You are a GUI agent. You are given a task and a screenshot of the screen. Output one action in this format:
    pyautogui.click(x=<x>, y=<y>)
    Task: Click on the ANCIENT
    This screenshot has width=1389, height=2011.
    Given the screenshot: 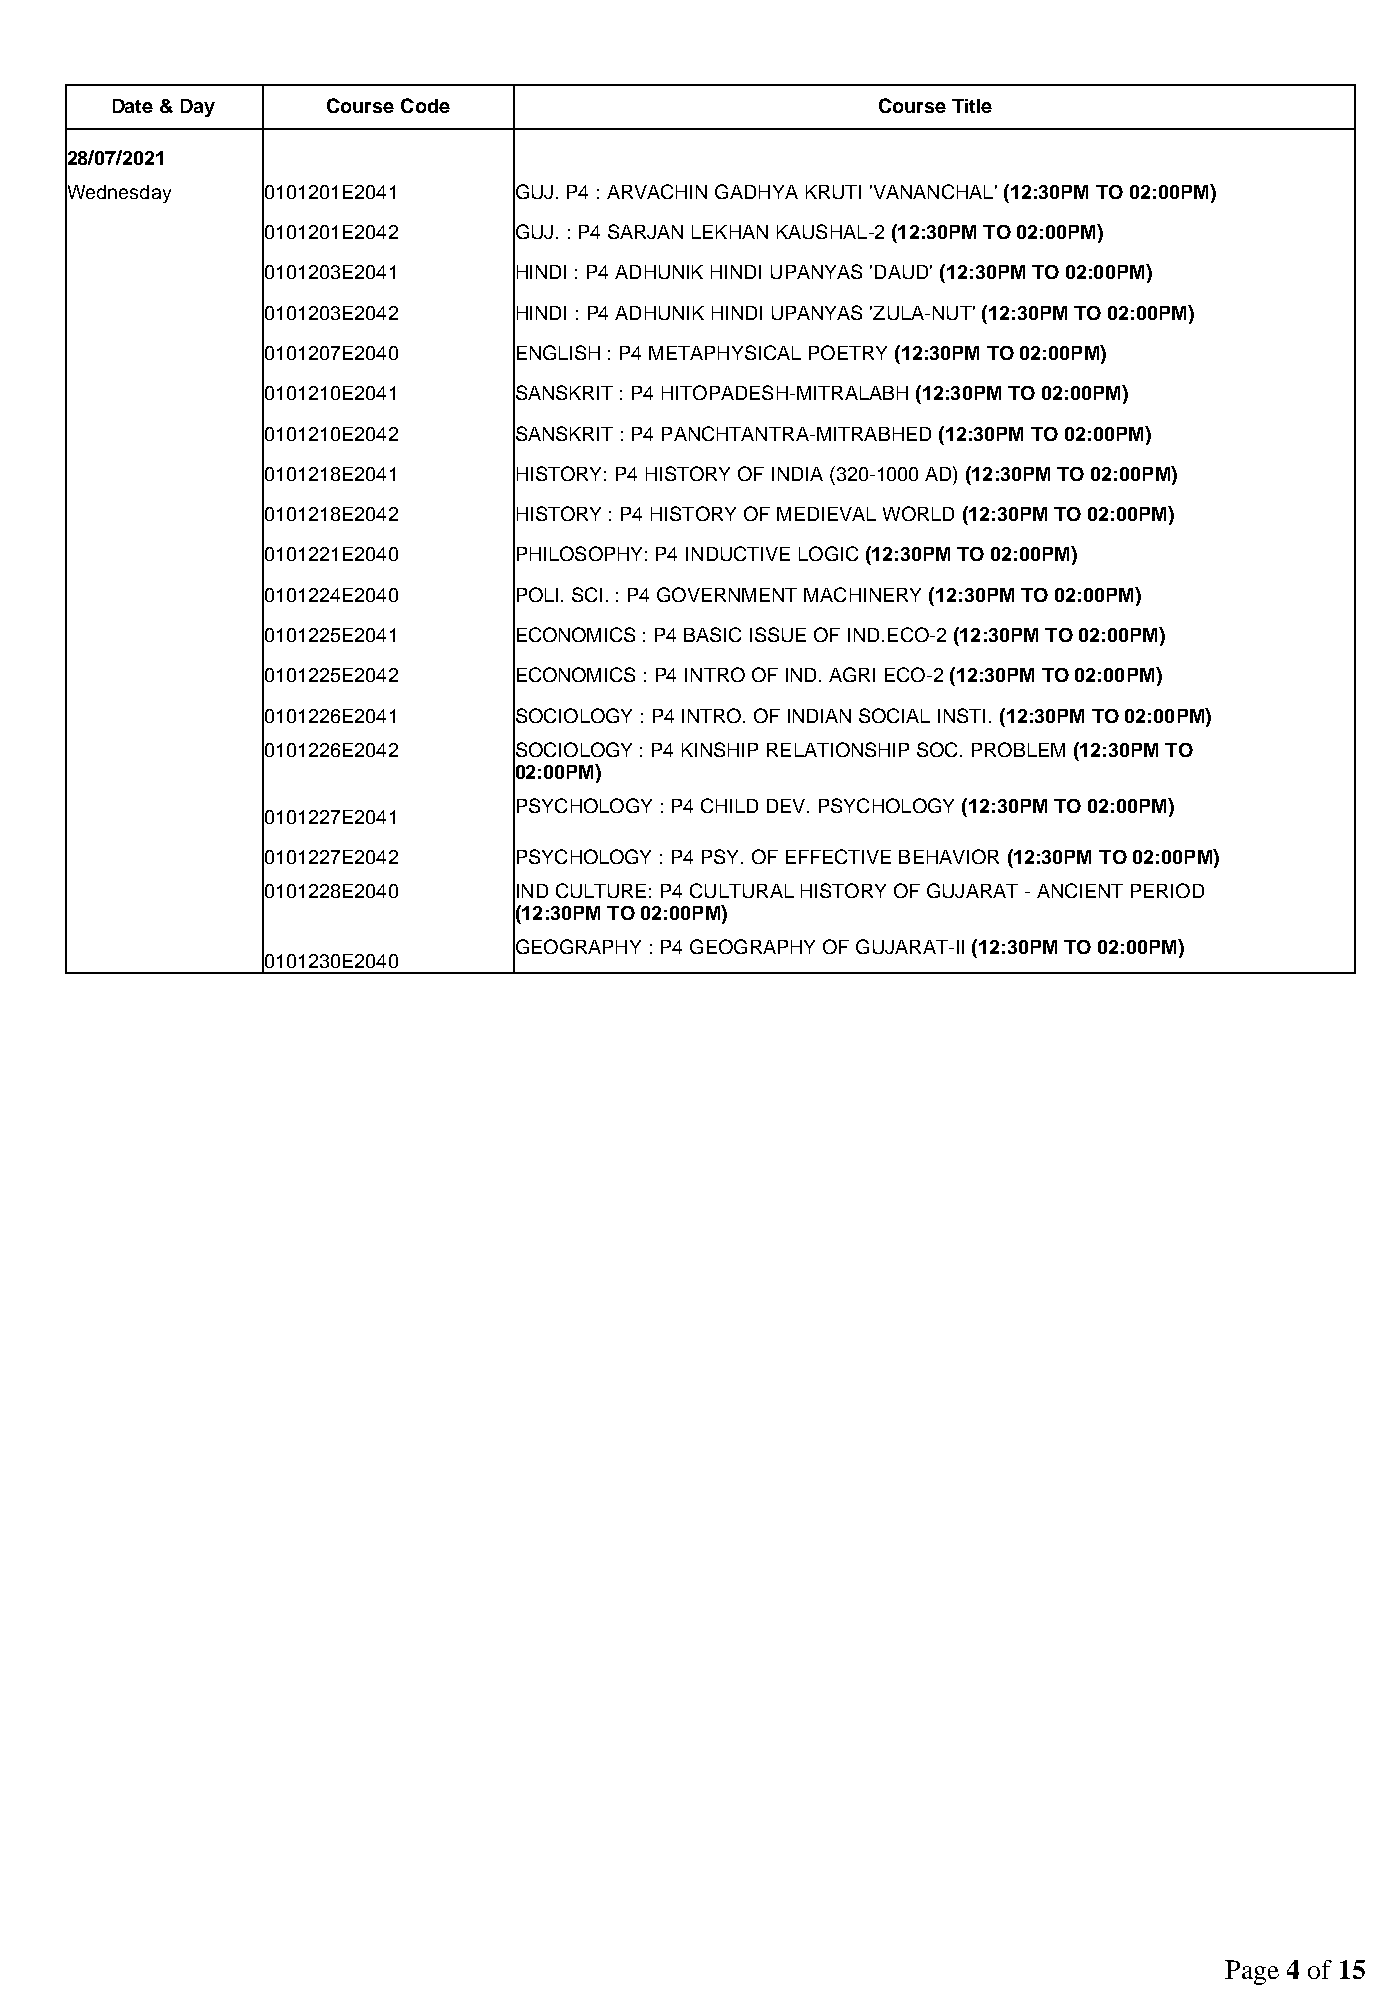 What is the action you would take?
    pyautogui.click(x=1080, y=890)
